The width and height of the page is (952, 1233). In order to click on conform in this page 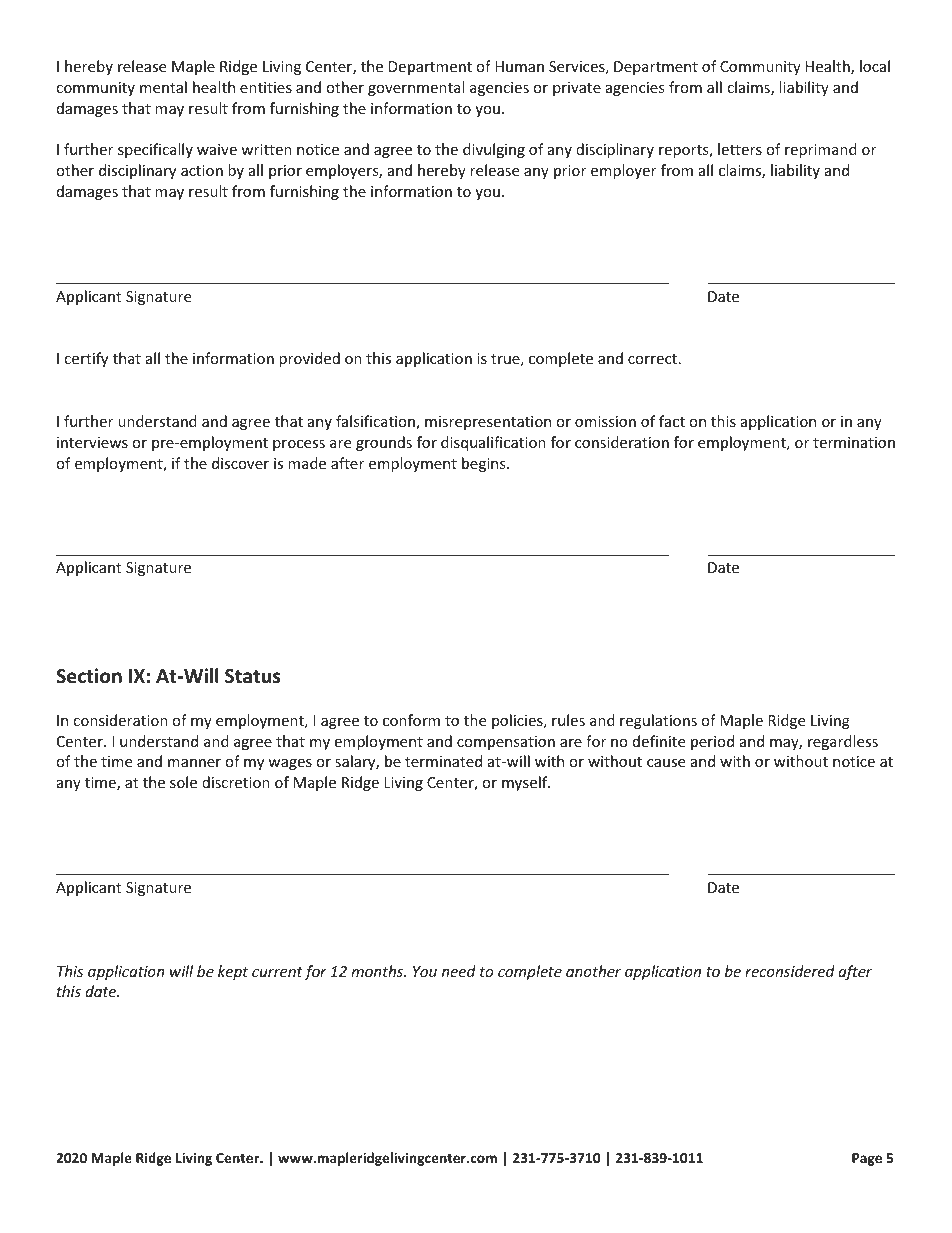, I will do `click(411, 720)`.
